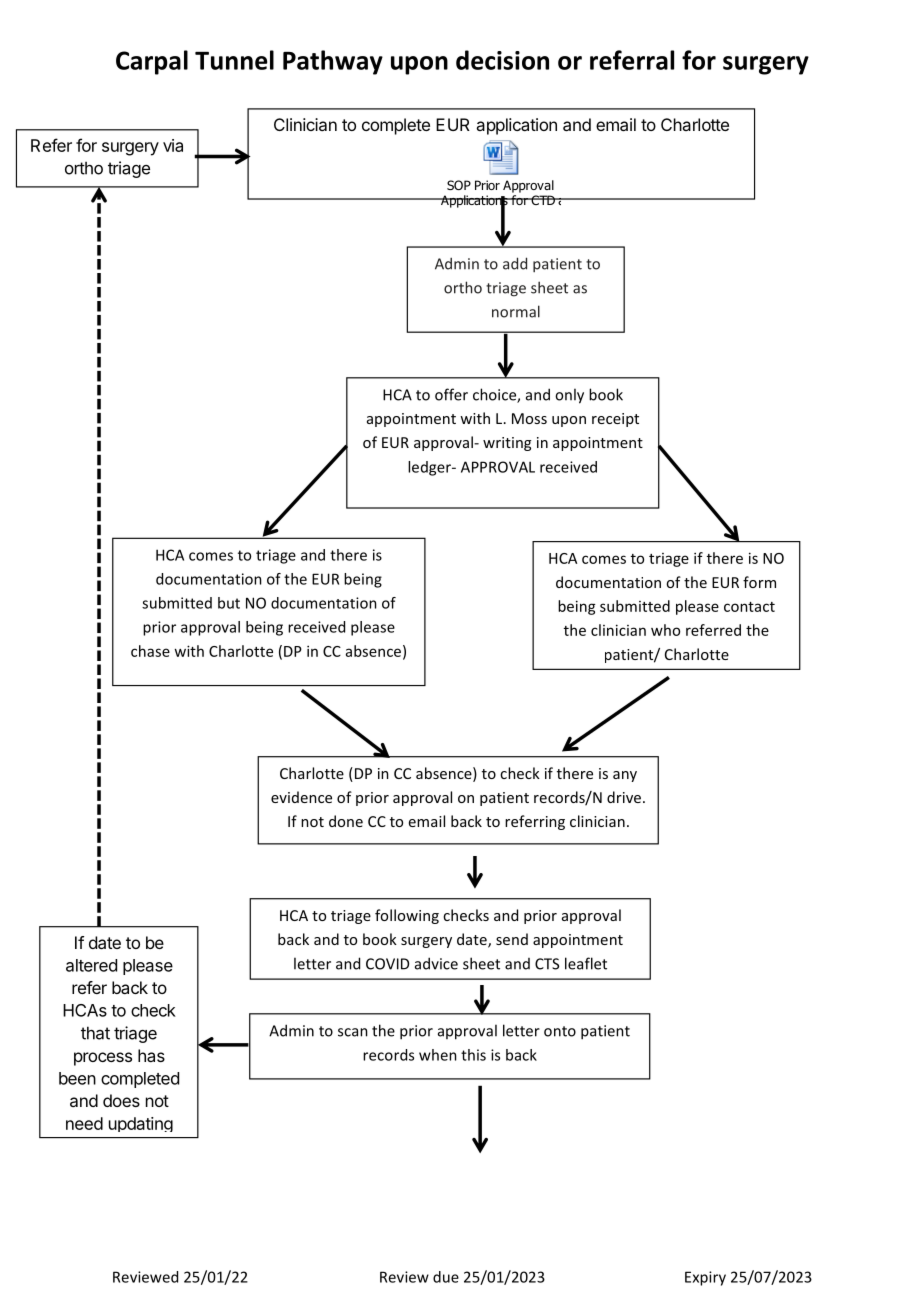 This screenshot has width=924, height=1308. I want to click on done, so click(346, 821).
